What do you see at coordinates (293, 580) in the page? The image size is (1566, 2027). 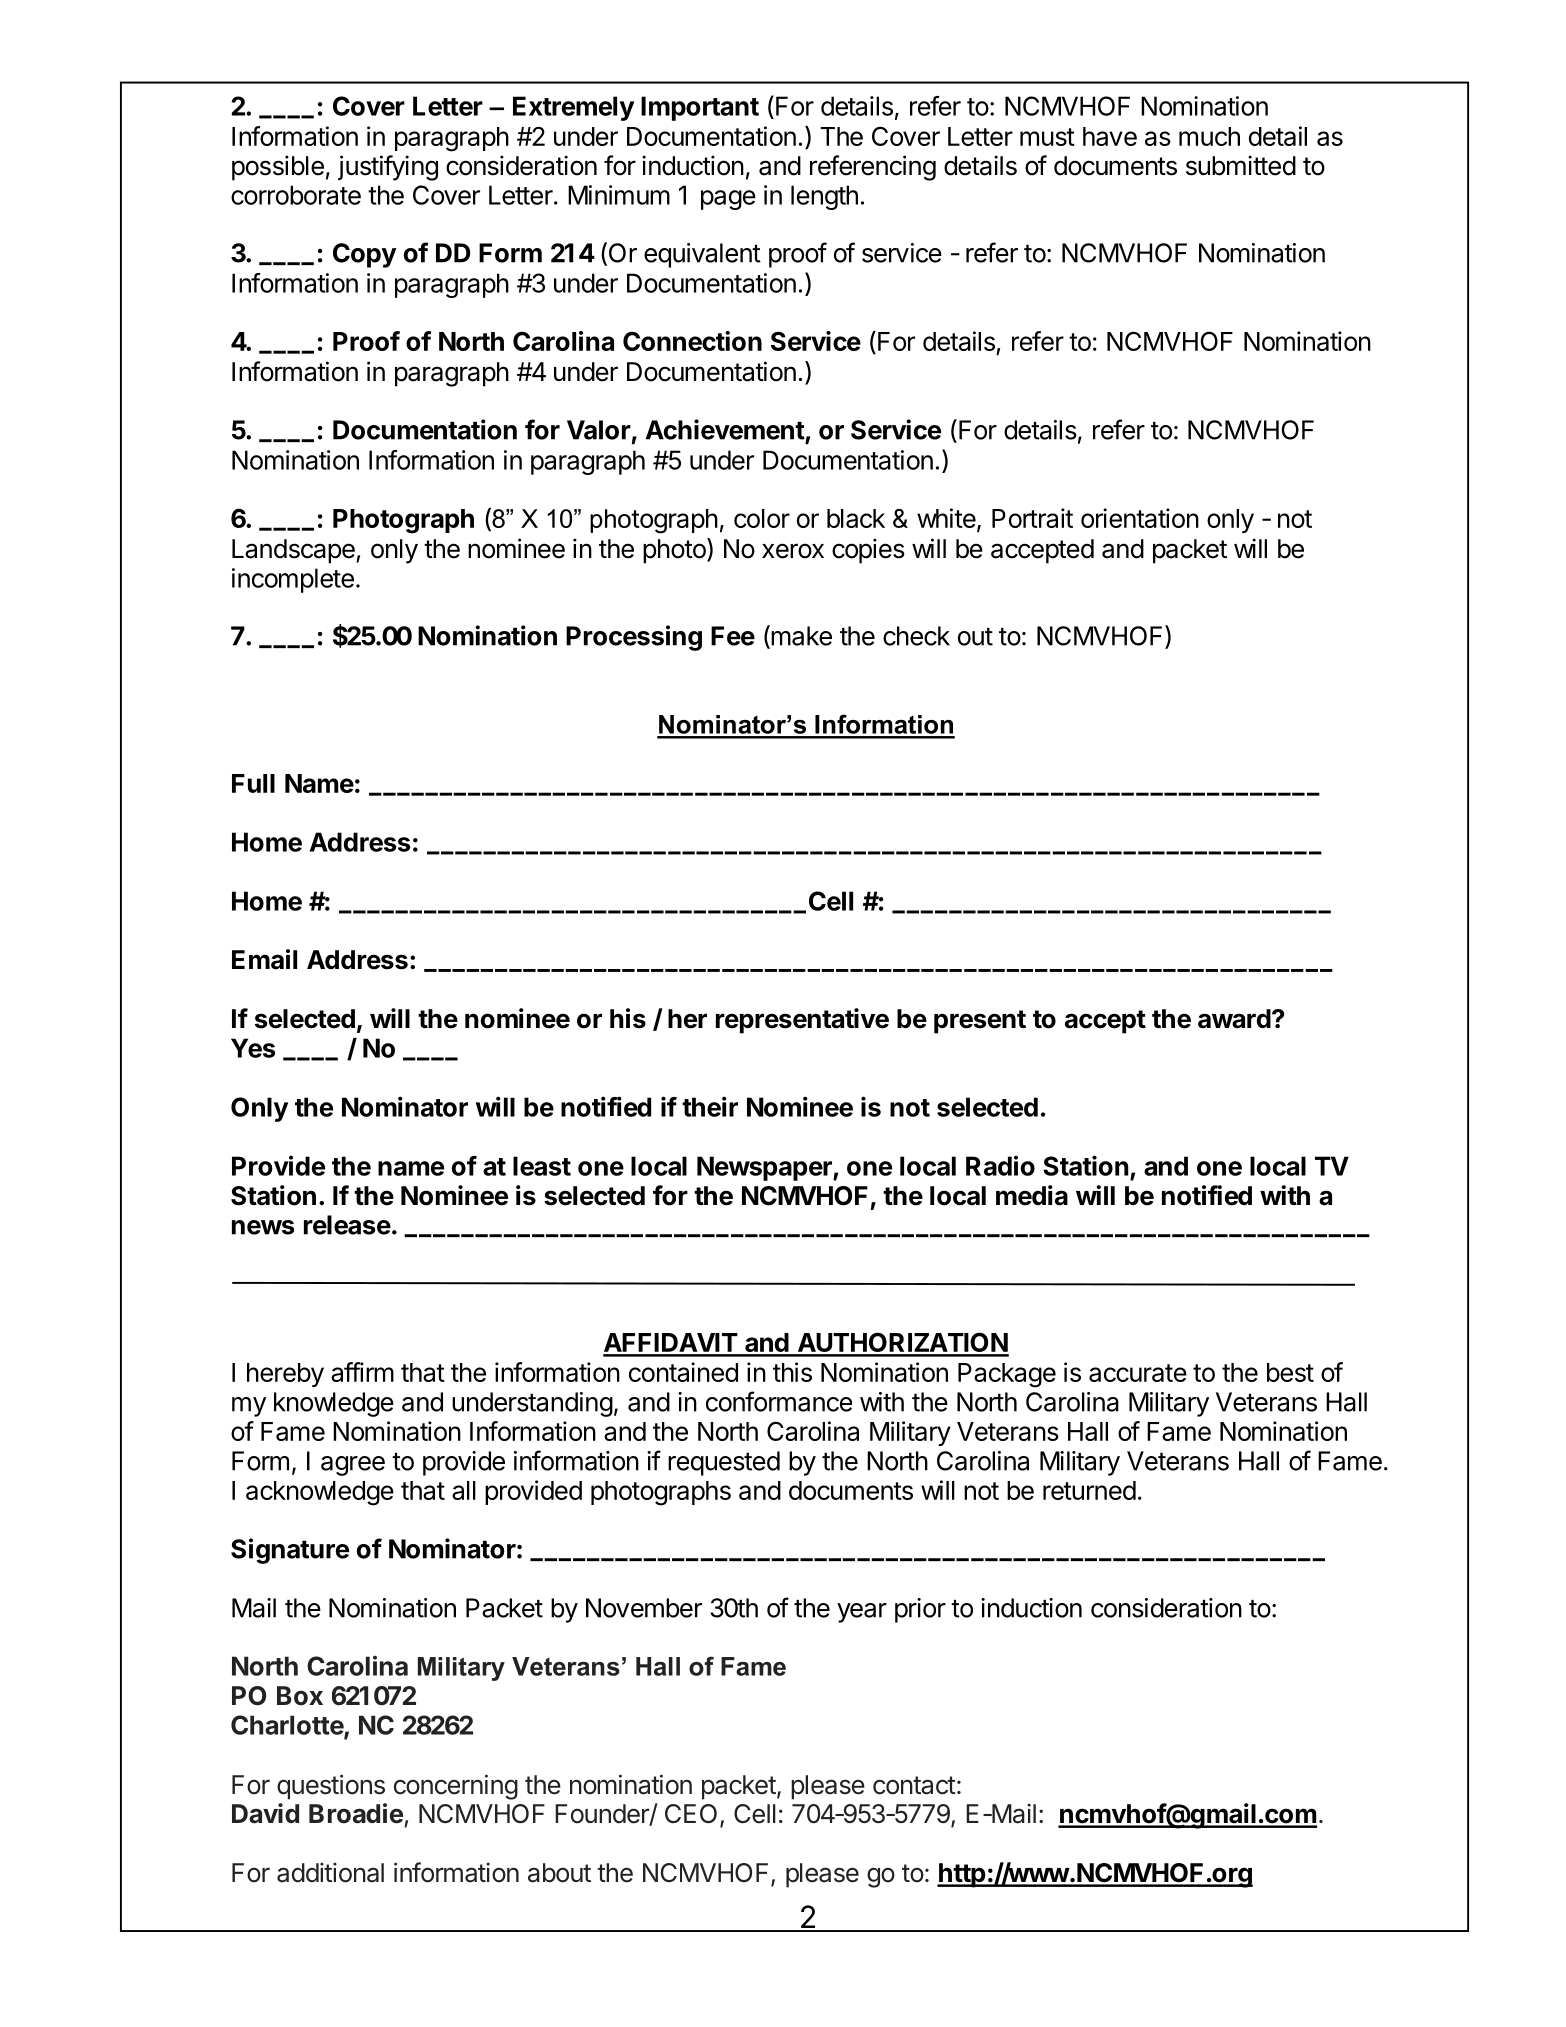 I see `incomplete` at bounding box center [293, 580].
